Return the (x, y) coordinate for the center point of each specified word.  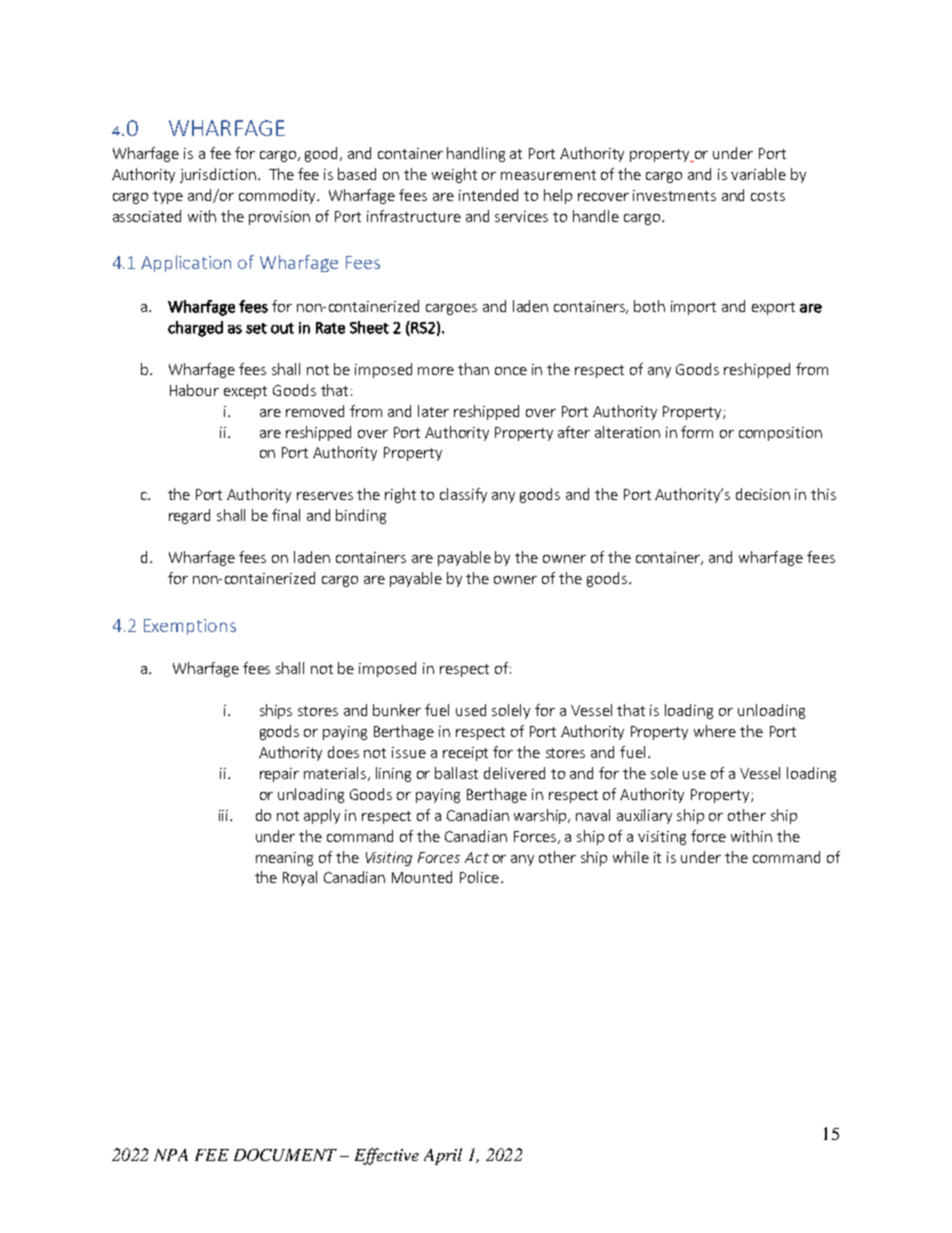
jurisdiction (218, 175)
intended (488, 195)
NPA (171, 1155)
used (471, 710)
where (715, 731)
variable (758, 174)
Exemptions (190, 627)
